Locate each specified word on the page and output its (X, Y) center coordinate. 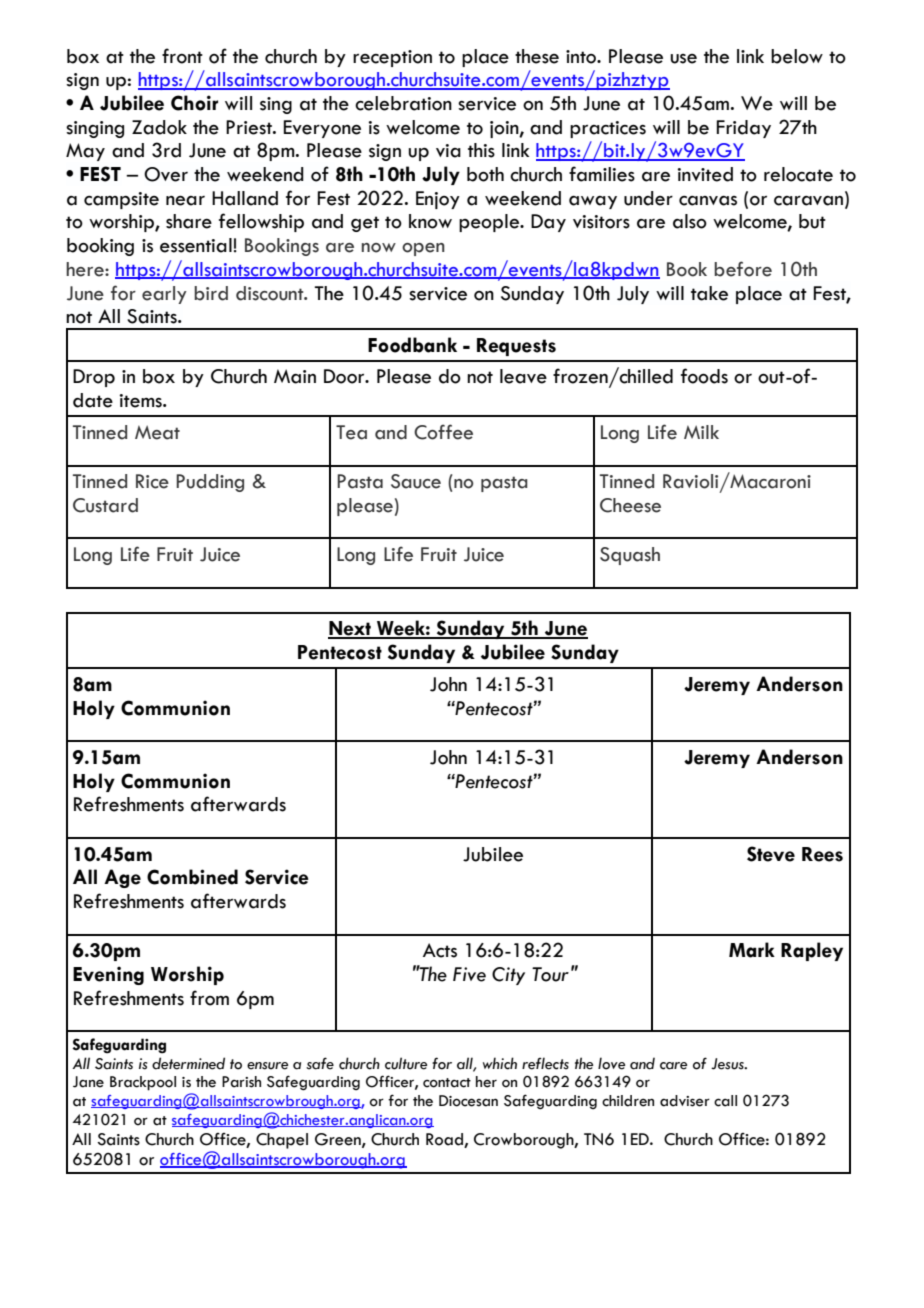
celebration (403, 103)
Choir (194, 103)
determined (188, 1063)
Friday (743, 129)
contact (447, 1083)
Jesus (728, 1064)
